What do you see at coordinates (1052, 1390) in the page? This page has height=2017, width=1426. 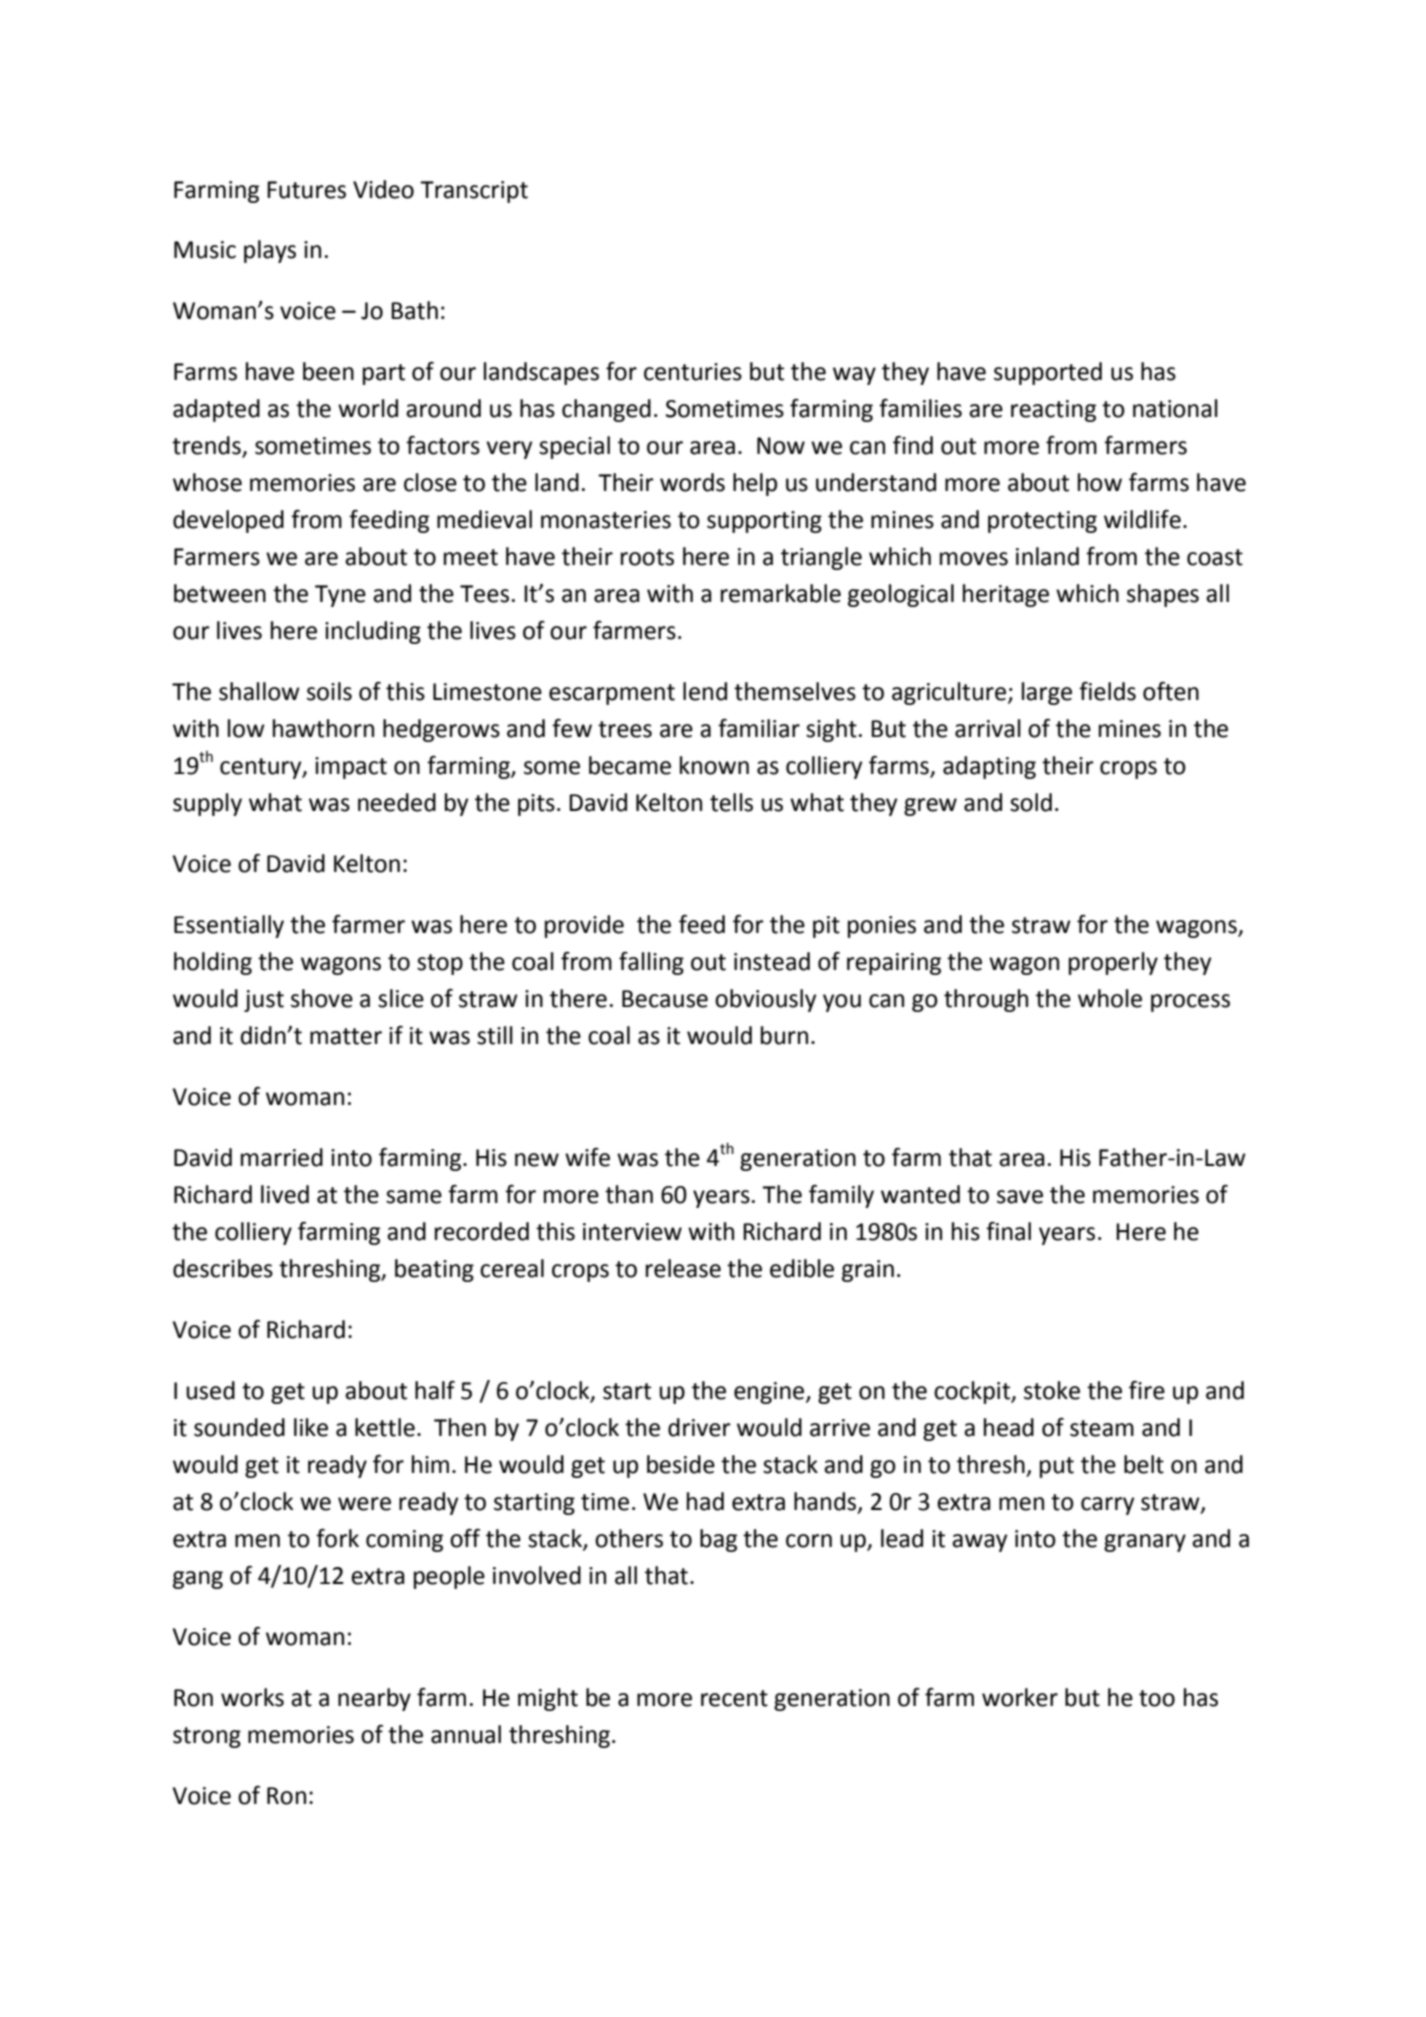 I see `stoke` at bounding box center [1052, 1390].
